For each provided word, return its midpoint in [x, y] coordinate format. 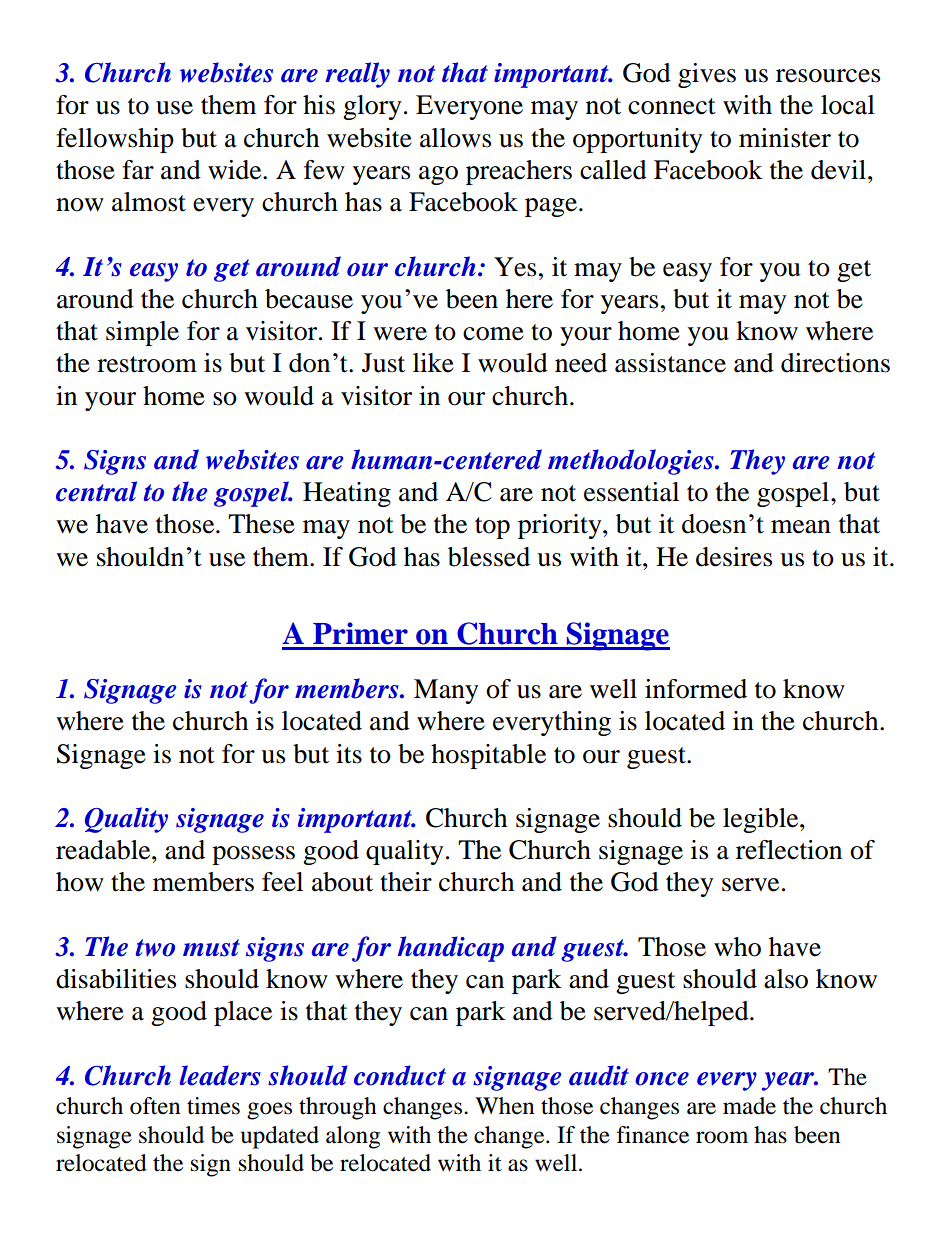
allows [455, 138]
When [505, 1106]
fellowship [115, 140]
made [749, 1106]
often [155, 1106]
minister [785, 138]
